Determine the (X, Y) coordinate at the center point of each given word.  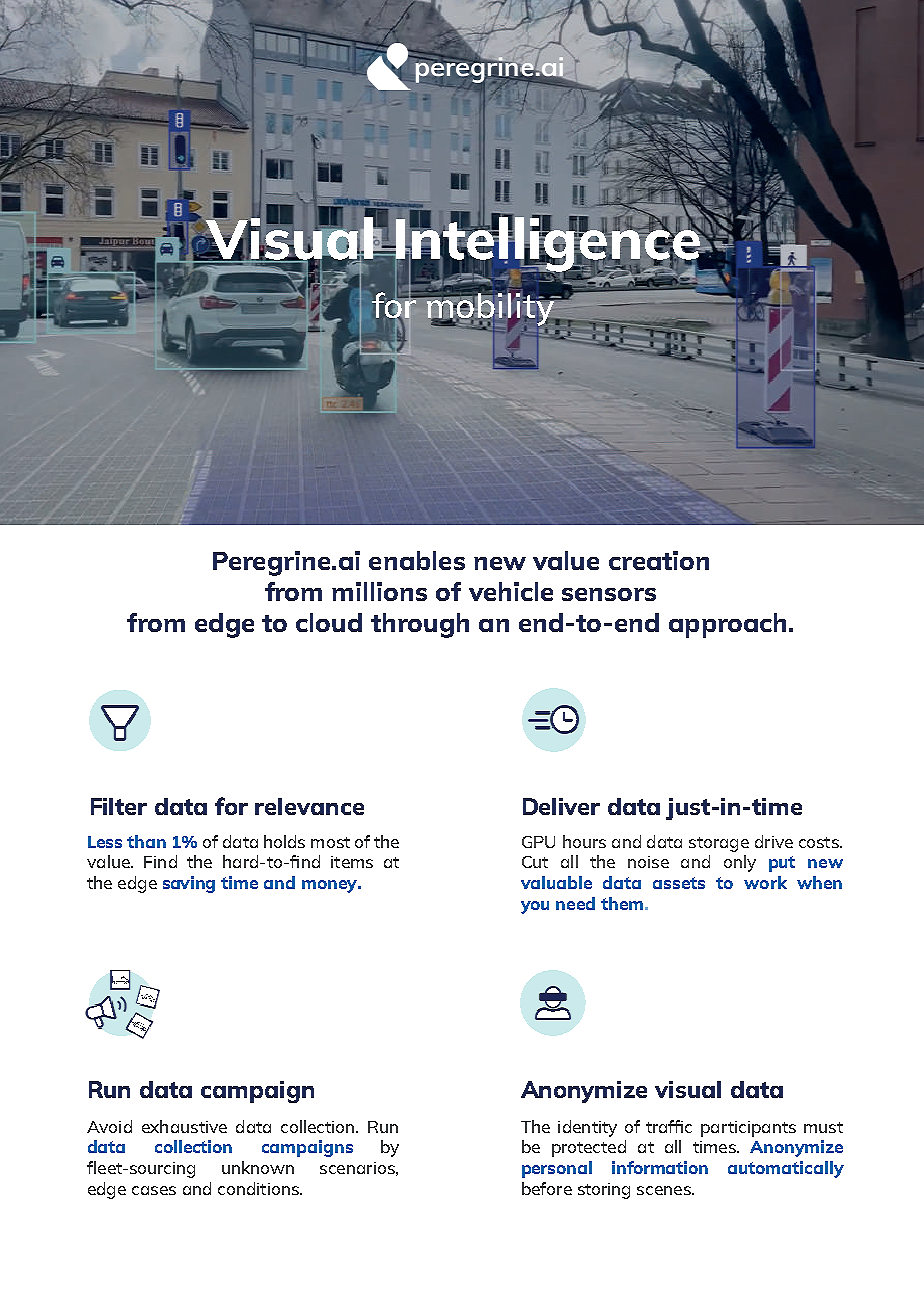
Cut (535, 862)
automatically (786, 1169)
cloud (329, 622)
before (547, 1188)
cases (154, 1190)
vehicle (511, 591)
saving (189, 884)
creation (659, 560)
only (740, 863)
